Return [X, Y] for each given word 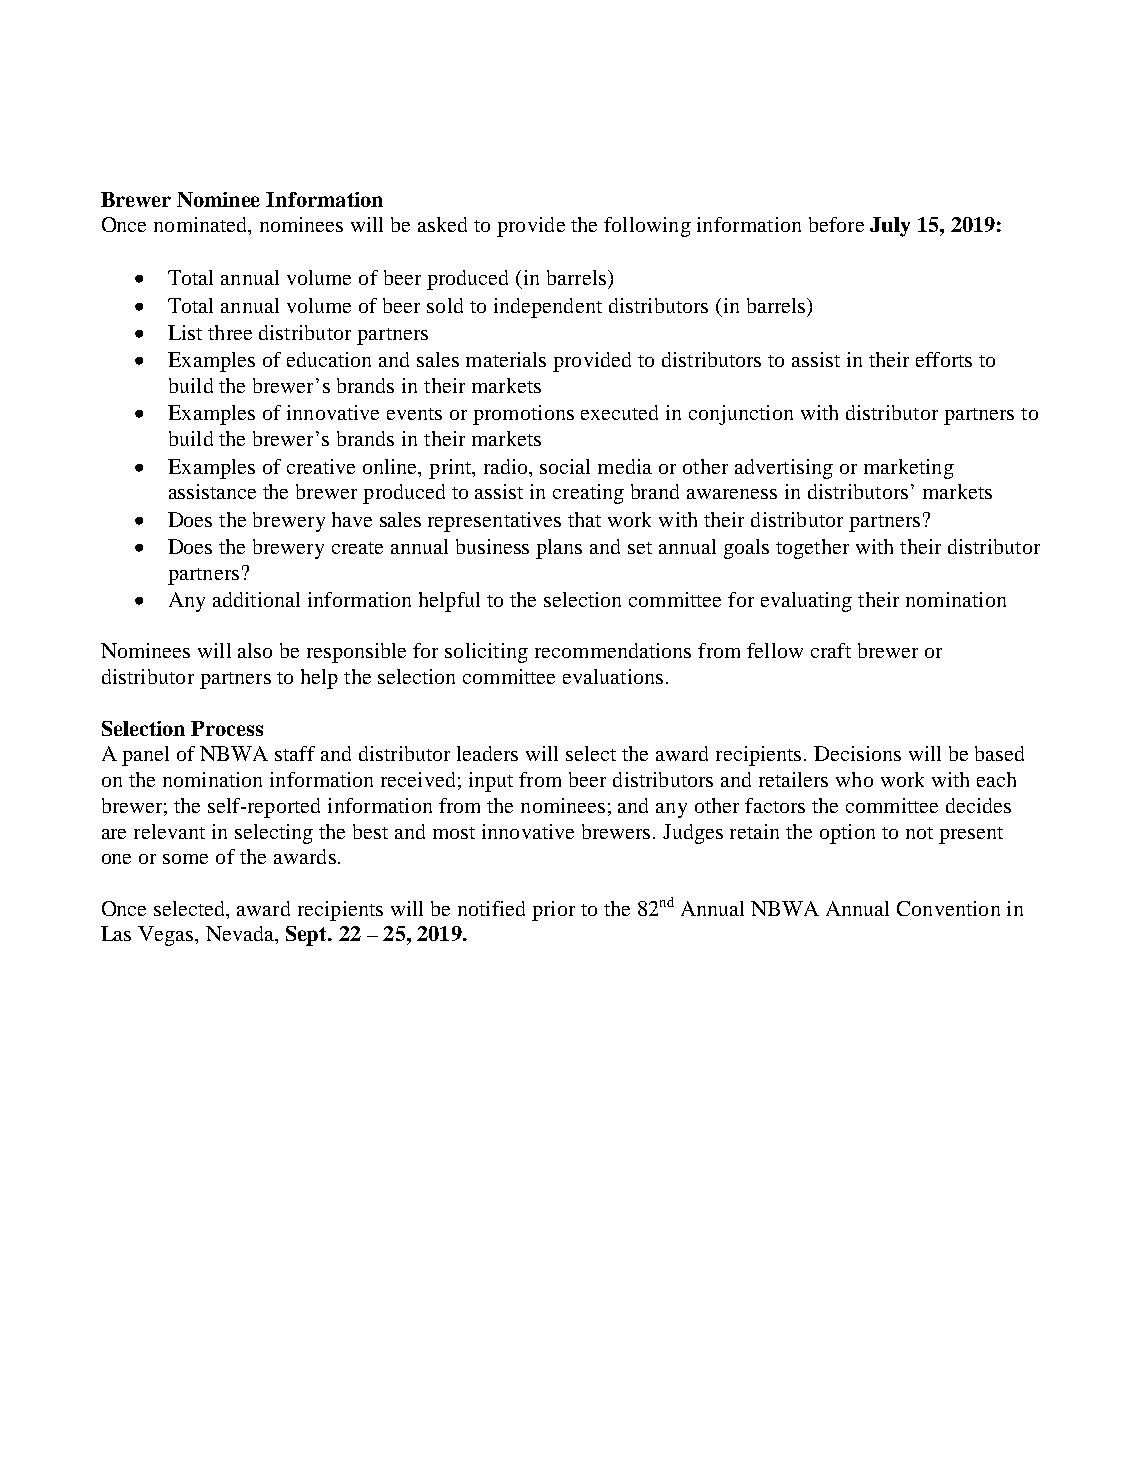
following [647, 227]
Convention [948, 908]
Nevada [241, 933]
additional [256, 599]
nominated [202, 226]
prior [553, 911]
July [890, 227]
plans [559, 549]
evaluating [806, 602]
